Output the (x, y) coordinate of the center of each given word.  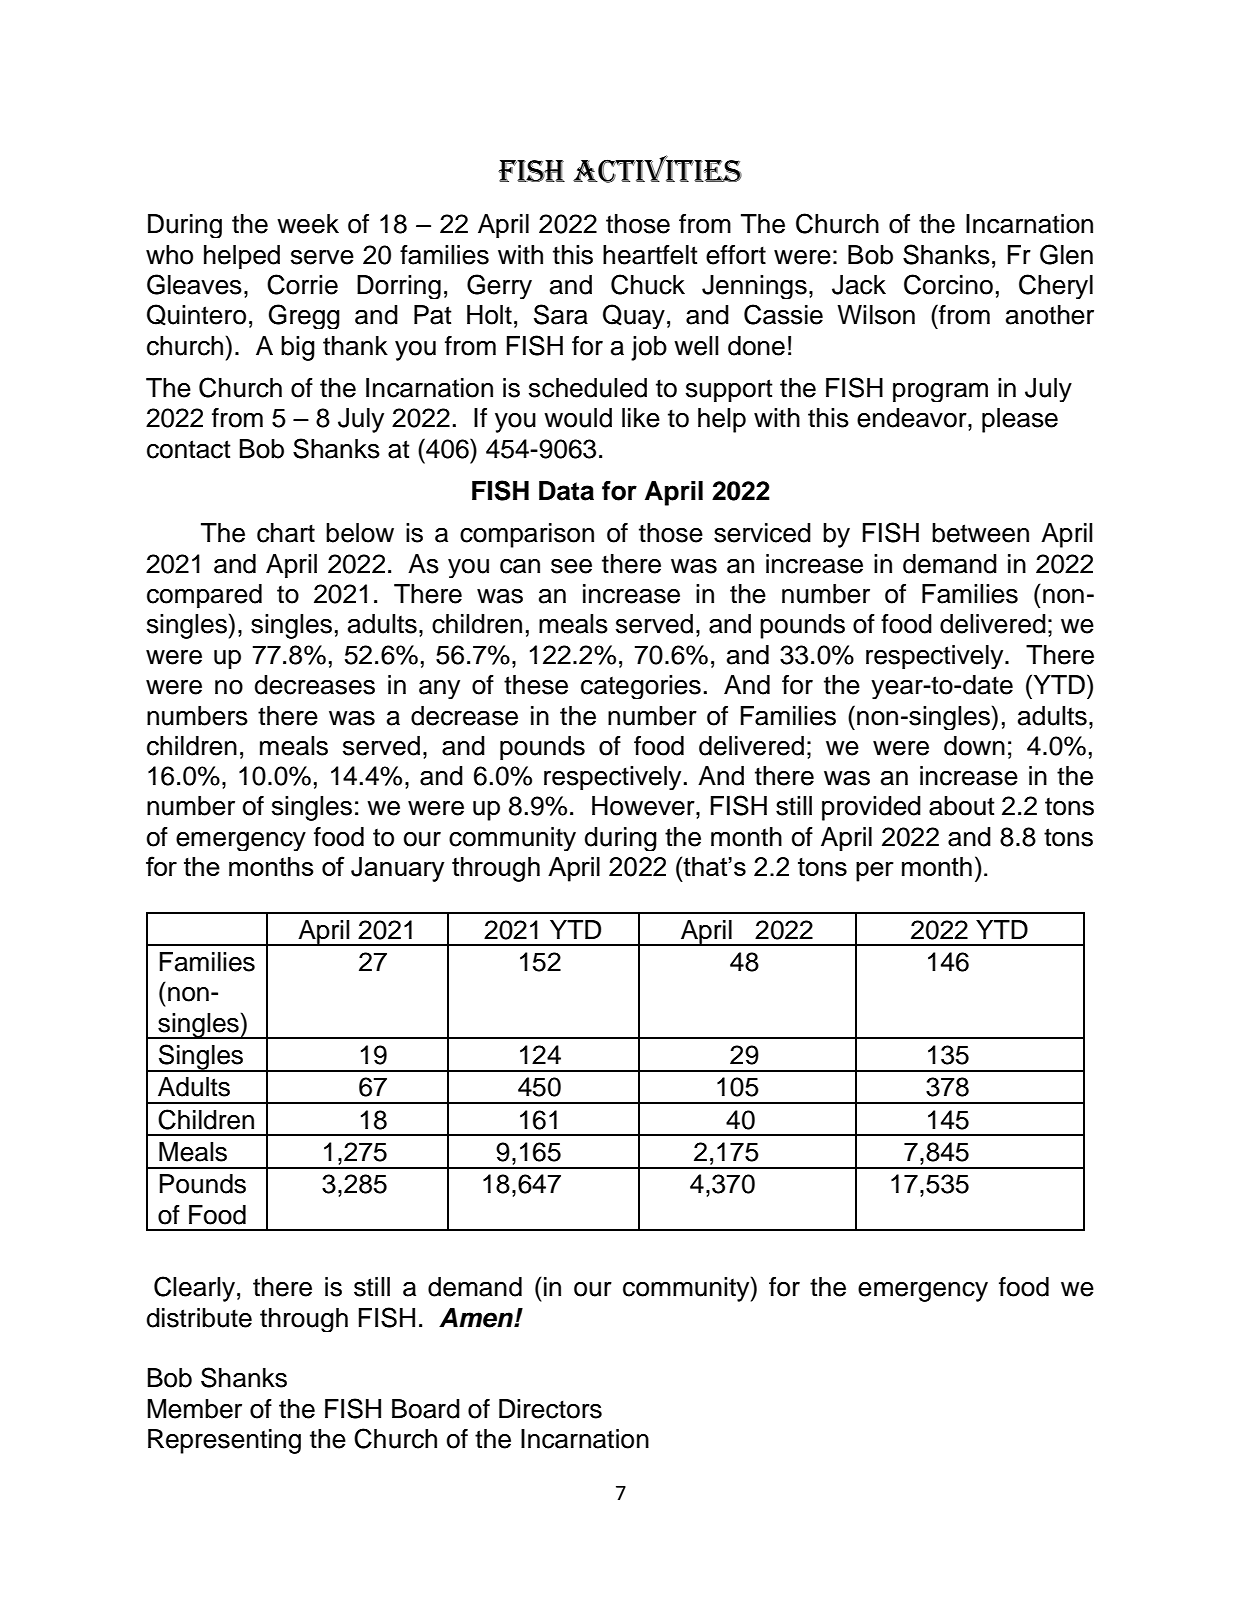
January (397, 869)
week (308, 224)
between (980, 533)
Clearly (194, 1289)
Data (566, 491)
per (875, 872)
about (962, 806)
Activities (657, 169)
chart (286, 533)
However (644, 806)
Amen (477, 1318)
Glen (1066, 254)
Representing (224, 1441)
